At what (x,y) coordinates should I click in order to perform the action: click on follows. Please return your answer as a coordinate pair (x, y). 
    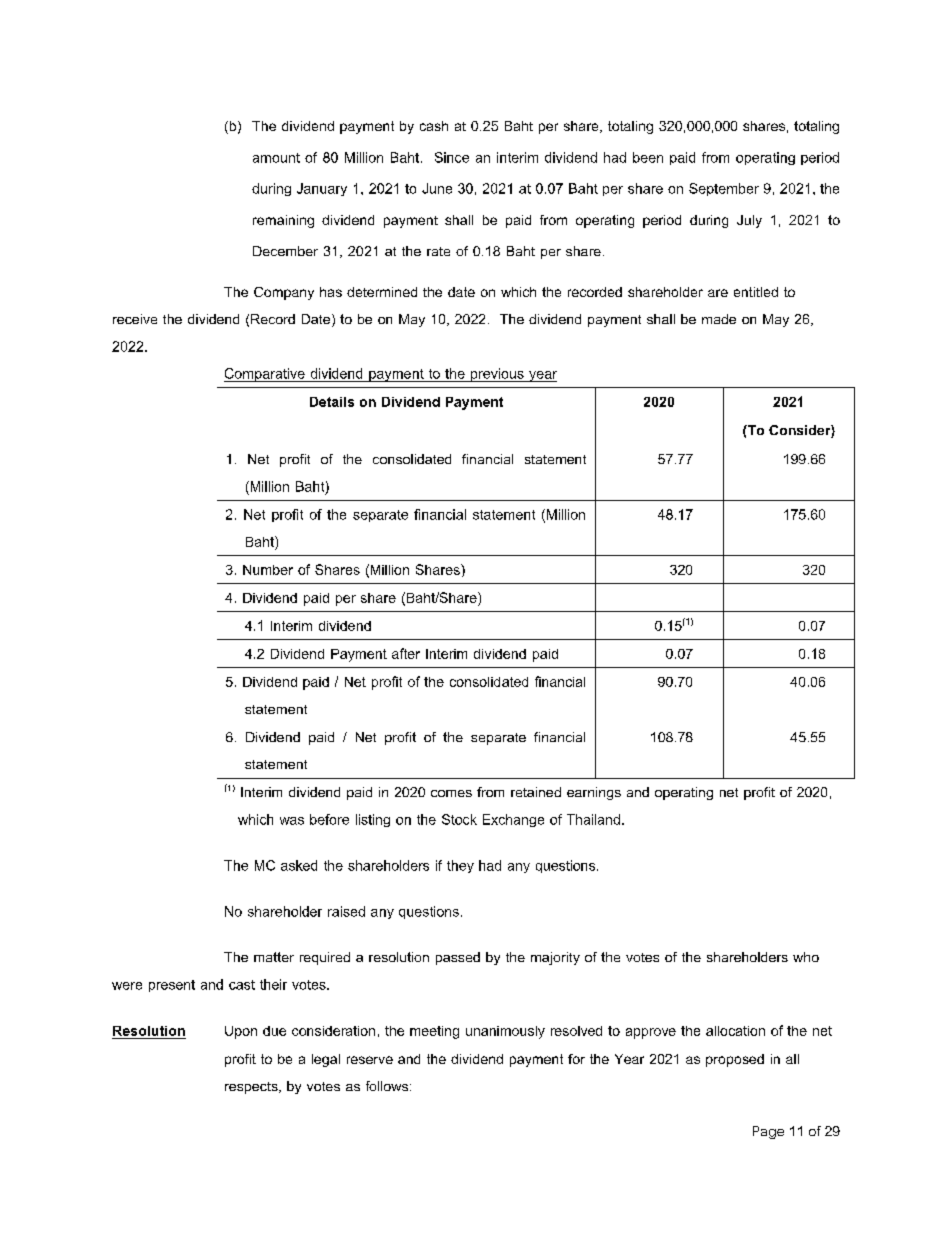
    Looking at the image, I should click on (388, 1086).
